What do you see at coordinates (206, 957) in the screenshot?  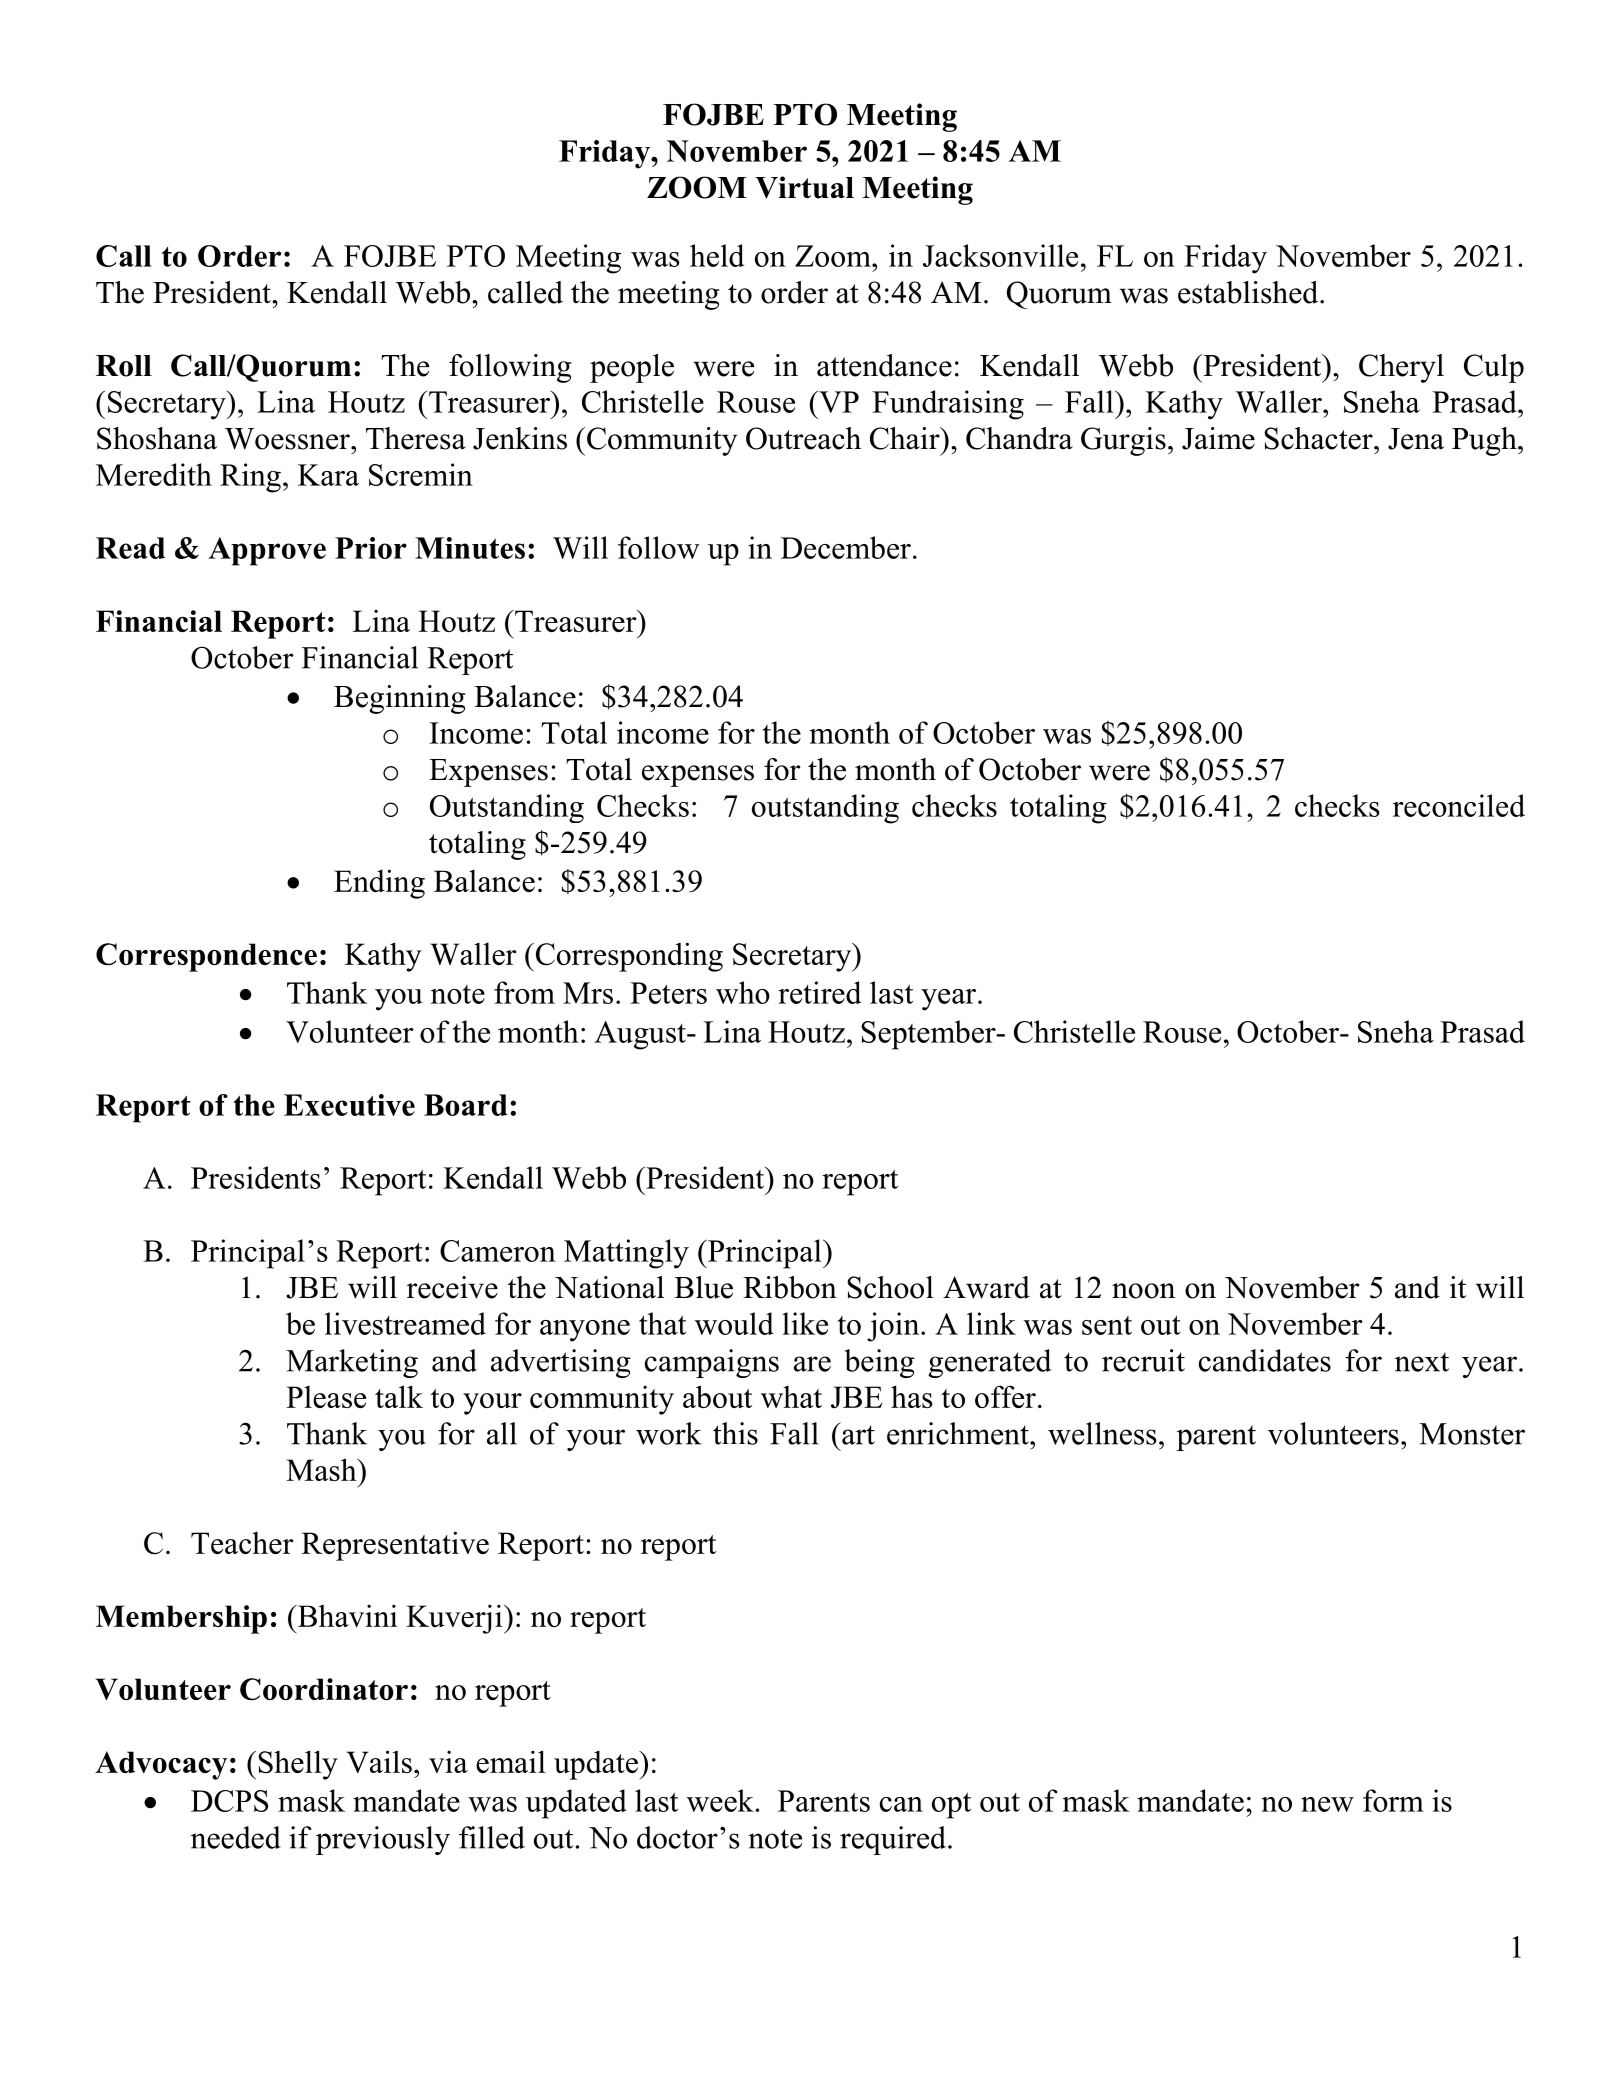 I see `Correspondence` at bounding box center [206, 957].
